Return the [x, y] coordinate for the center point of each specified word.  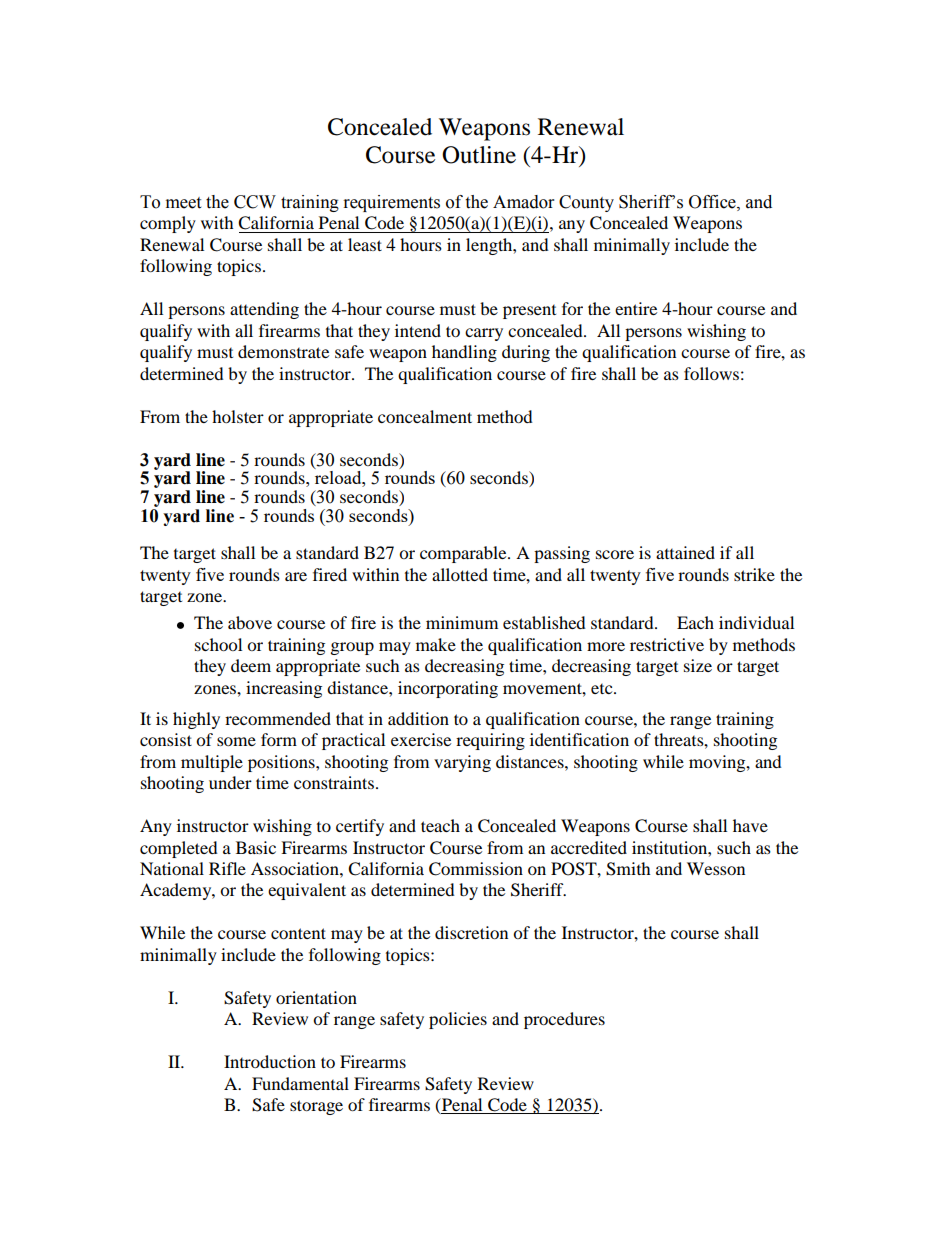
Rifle [227, 868]
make [436, 644]
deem [251, 665]
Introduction [270, 1061]
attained [685, 552]
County [586, 203]
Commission [476, 869]
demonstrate [283, 351]
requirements [392, 203]
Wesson [716, 868]
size [698, 665]
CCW [255, 202]
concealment [425, 416]
